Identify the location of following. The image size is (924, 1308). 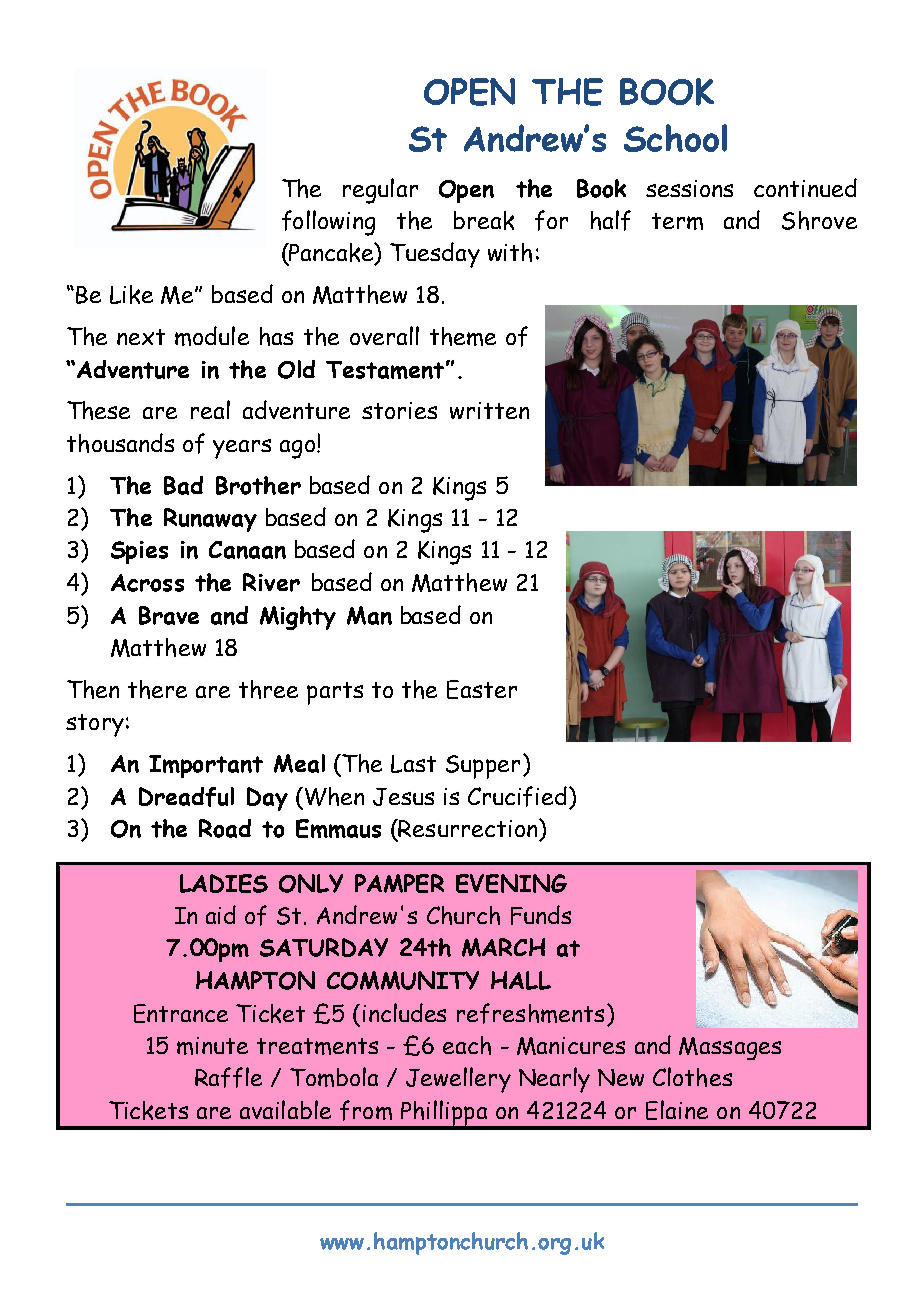
(328, 223).
